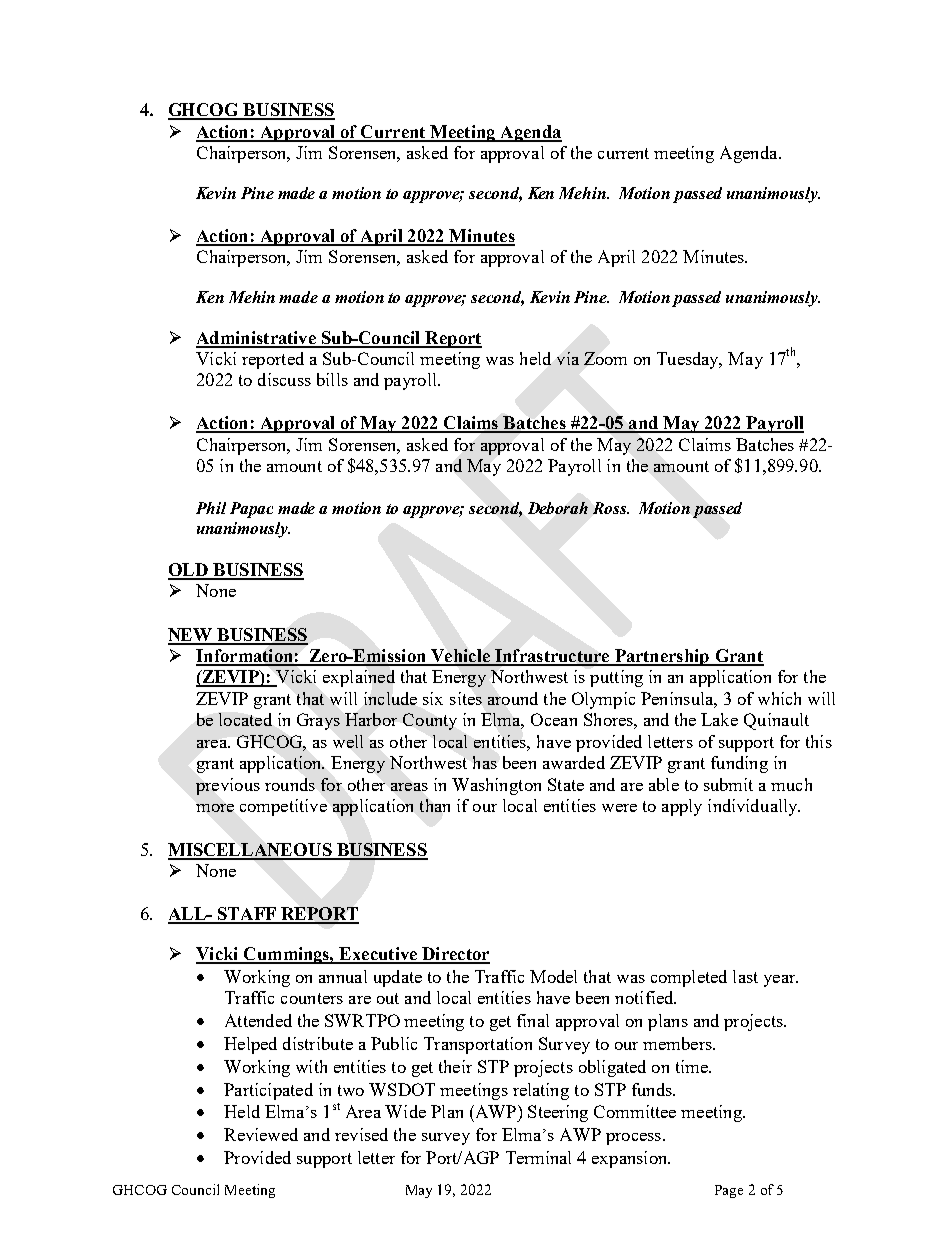  I want to click on Washington, so click(496, 786).
